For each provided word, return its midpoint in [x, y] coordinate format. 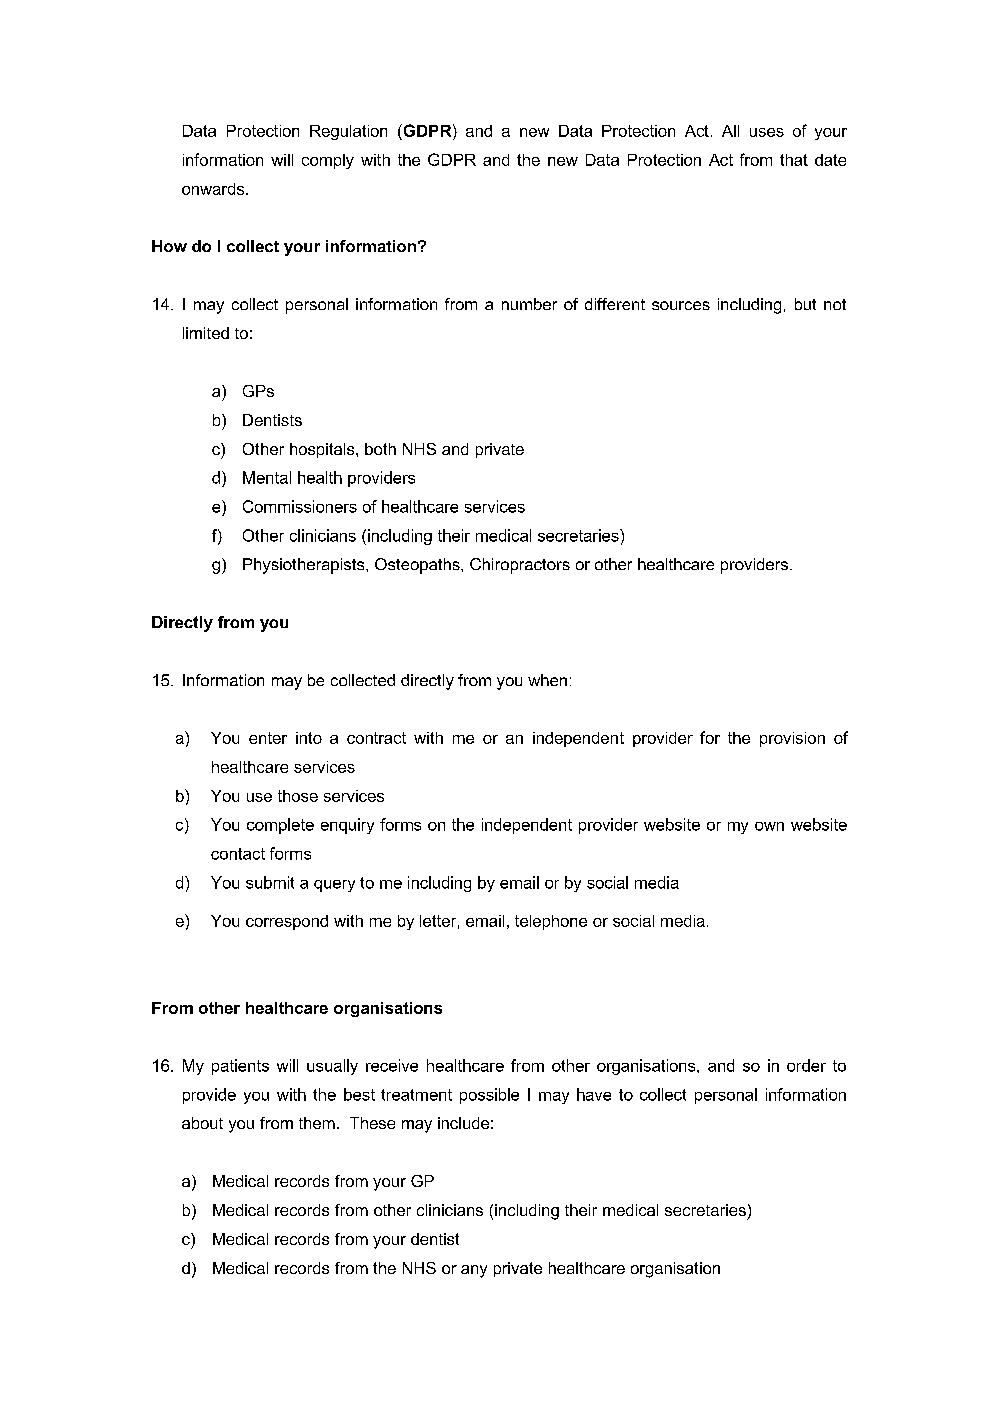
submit [270, 882]
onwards [213, 189]
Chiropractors [520, 566]
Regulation [348, 132]
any [474, 1271]
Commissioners [300, 506]
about [202, 1123]
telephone [551, 922]
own [769, 826]
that [794, 160]
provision [792, 739]
